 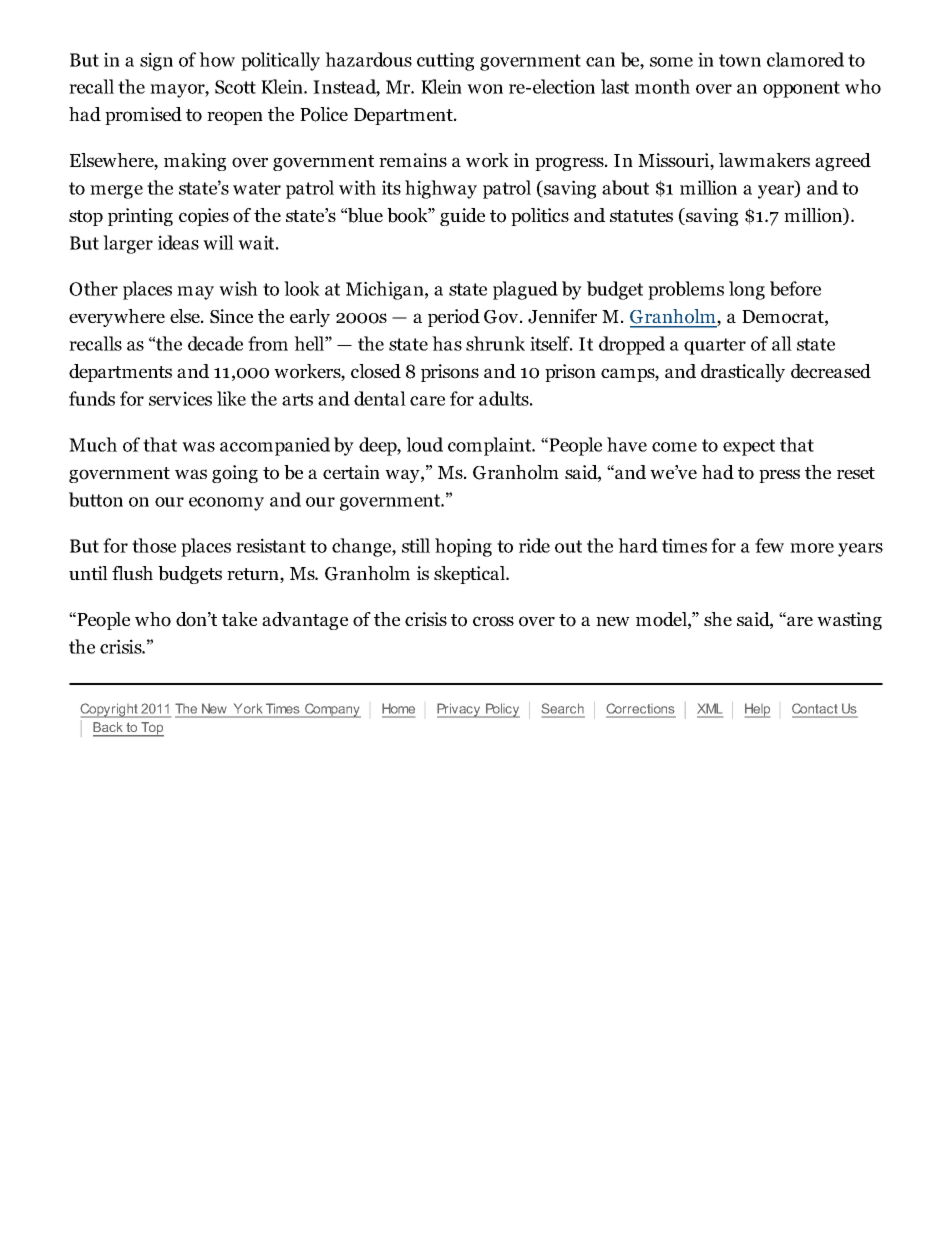 I want to click on Privacy, so click(x=460, y=710).
